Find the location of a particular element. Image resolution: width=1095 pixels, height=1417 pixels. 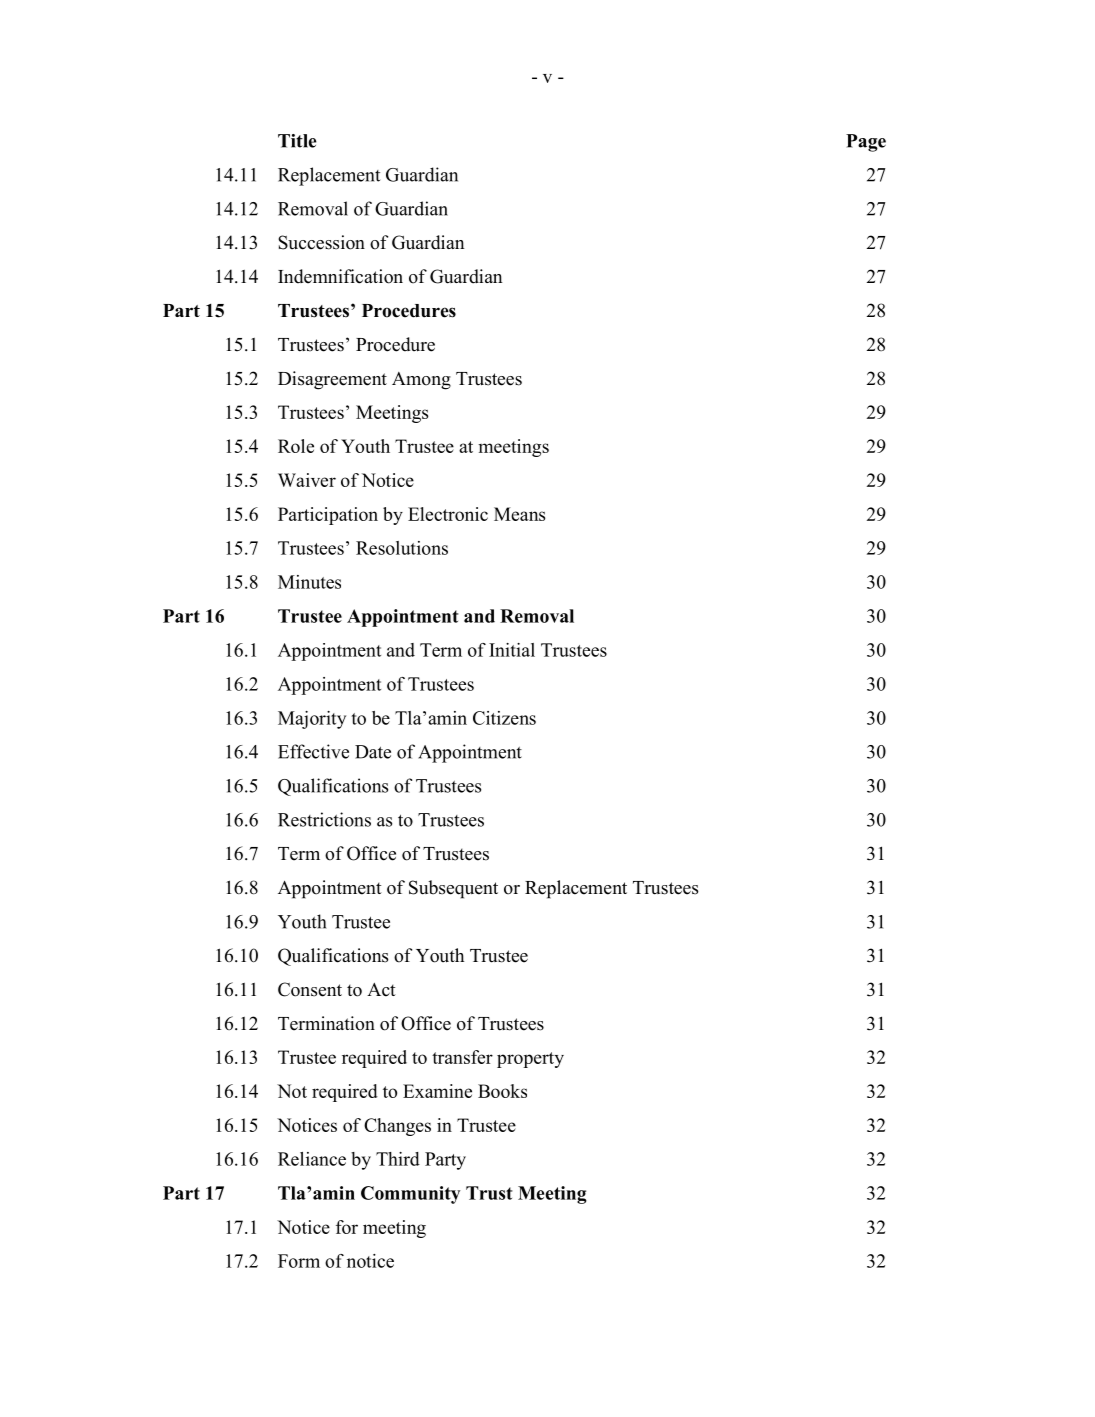

Indemnification is located at coordinates (340, 276).
